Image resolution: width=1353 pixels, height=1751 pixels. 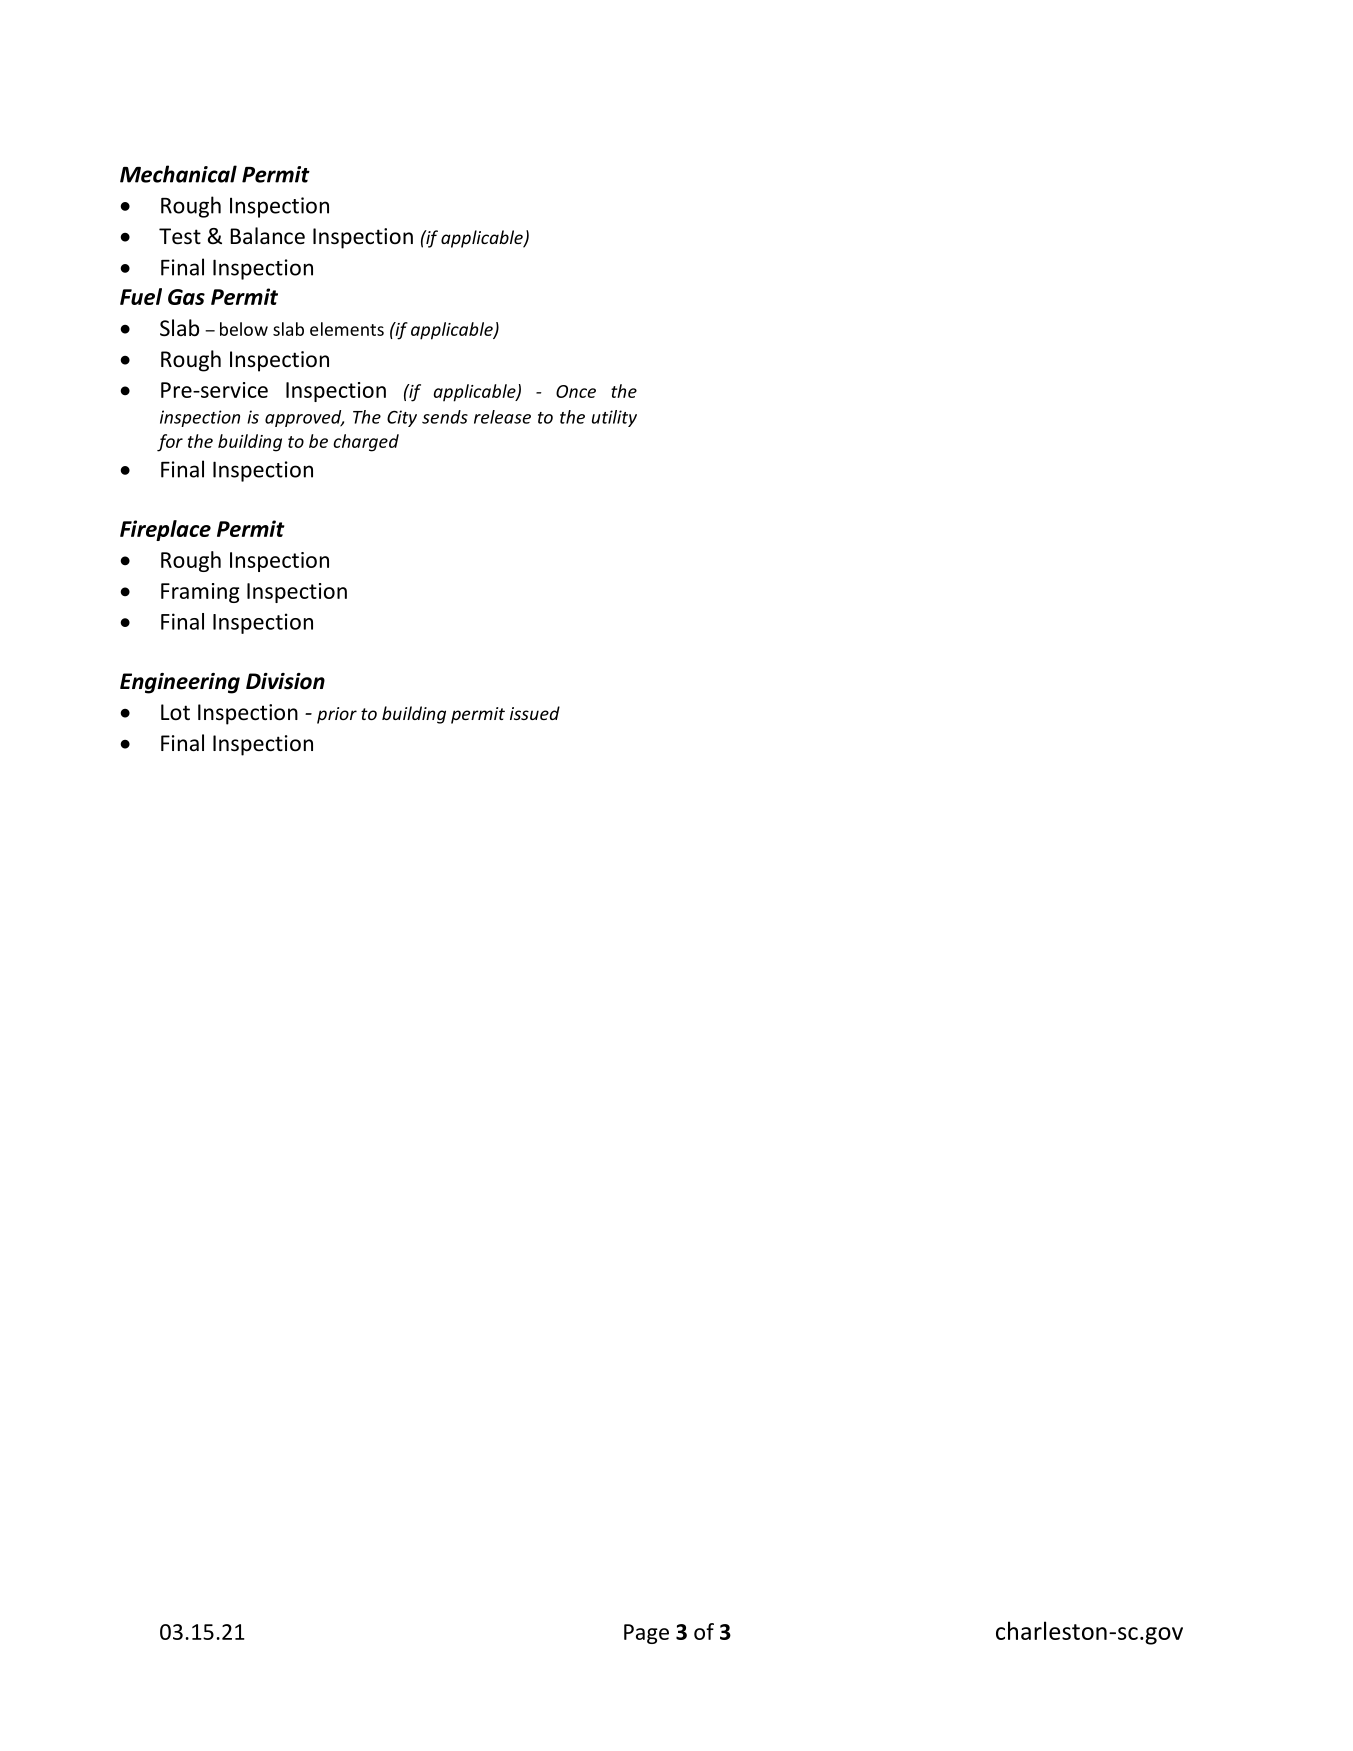 What do you see at coordinates (180, 236) in the image?
I see `Test` at bounding box center [180, 236].
